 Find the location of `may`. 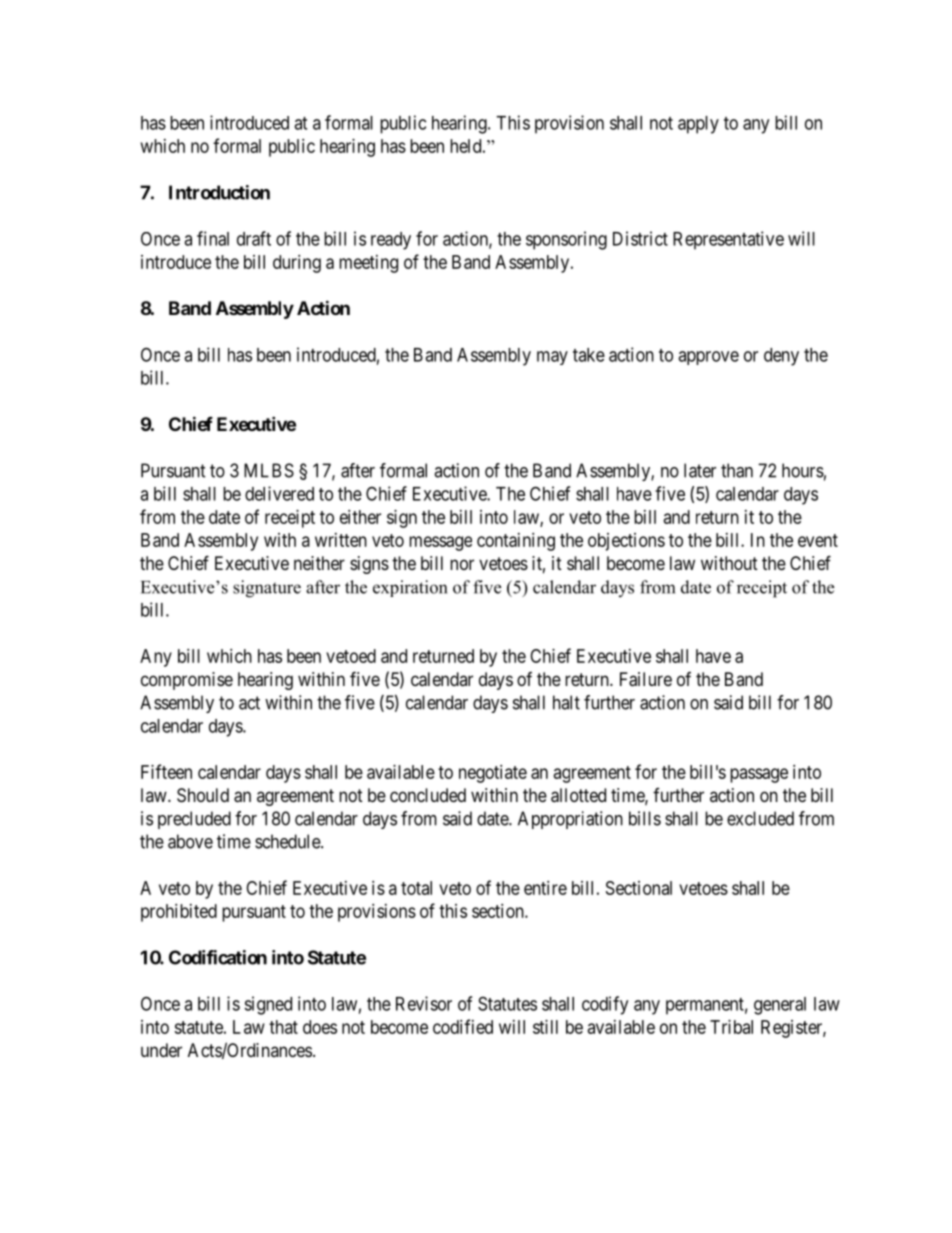

may is located at coordinates (552, 358).
